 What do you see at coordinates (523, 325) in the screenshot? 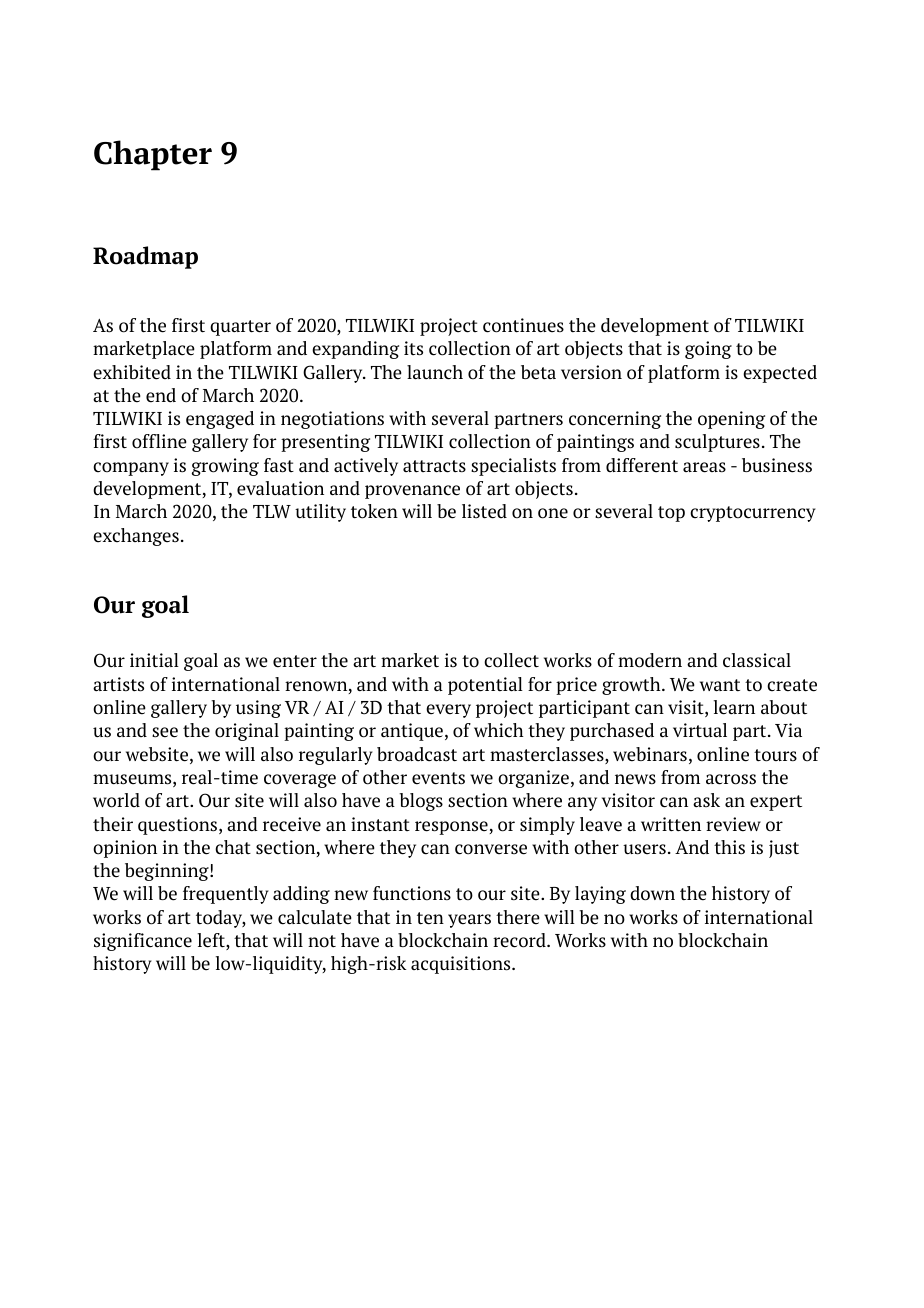
I see `continues` at bounding box center [523, 325].
